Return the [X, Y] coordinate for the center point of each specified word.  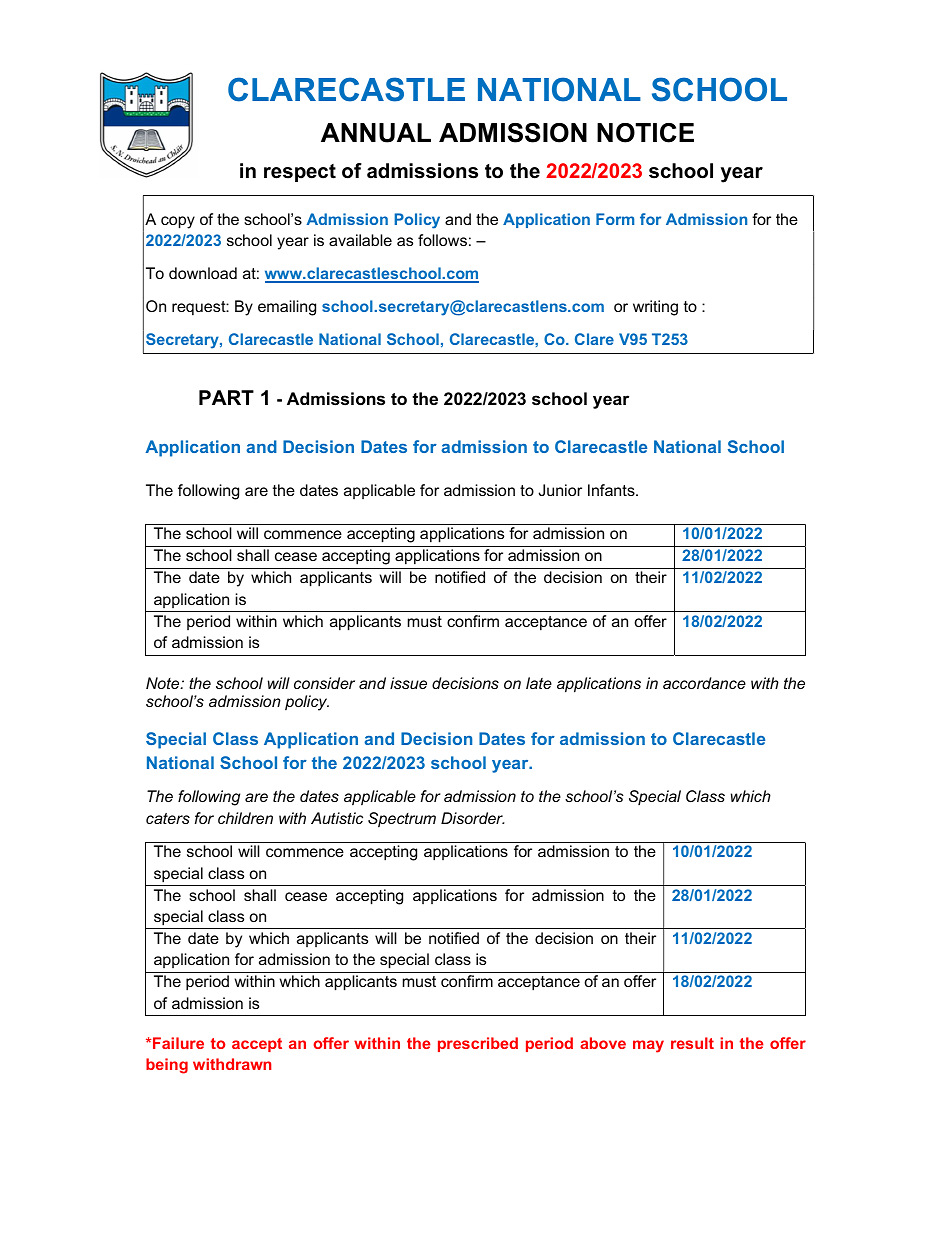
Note [164, 683]
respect [300, 173]
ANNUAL [376, 133]
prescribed [478, 1044]
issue [408, 683]
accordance [704, 683]
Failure [177, 1043]
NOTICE [645, 133]
